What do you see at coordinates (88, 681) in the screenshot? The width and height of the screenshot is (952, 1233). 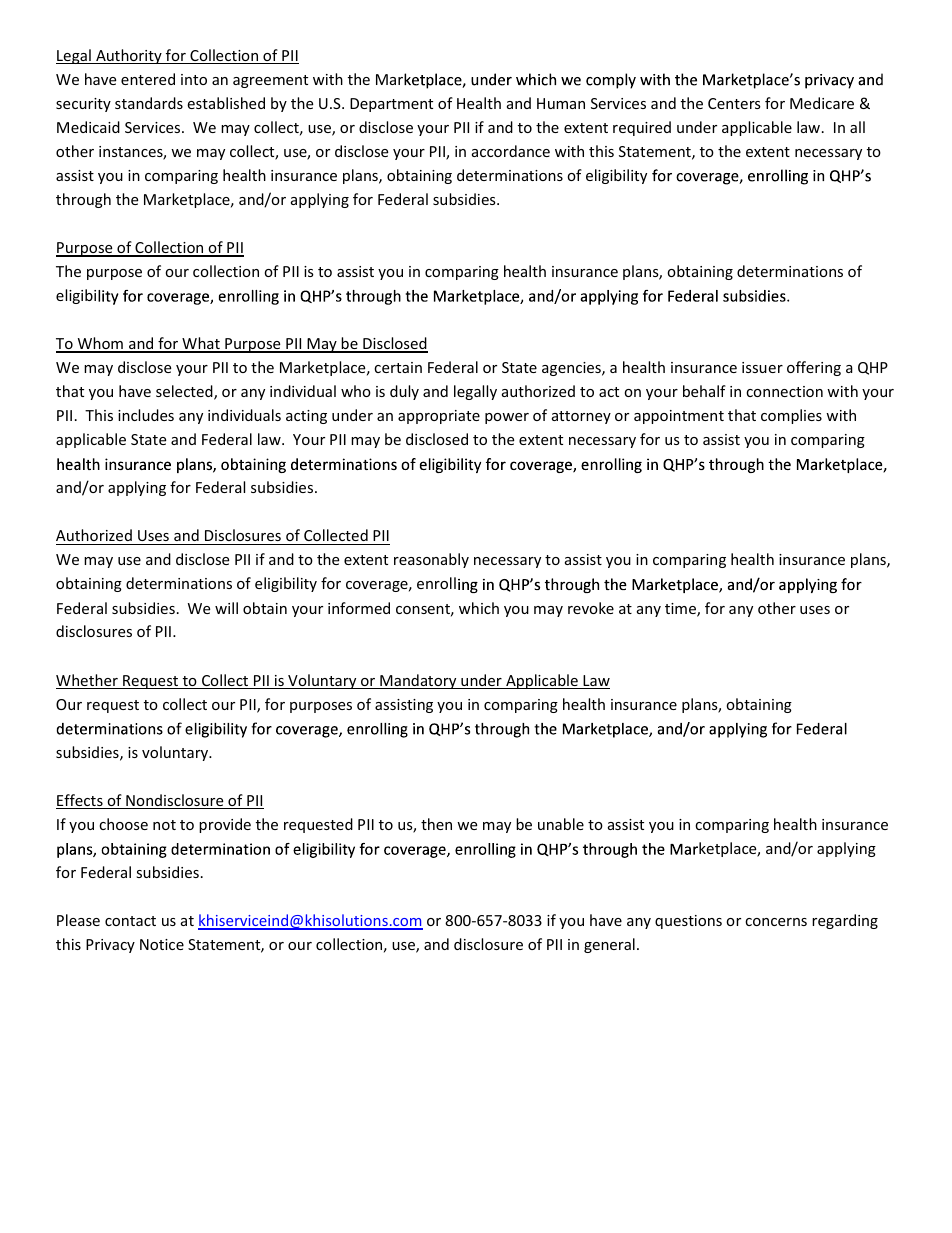 I see `Whether` at bounding box center [88, 681].
